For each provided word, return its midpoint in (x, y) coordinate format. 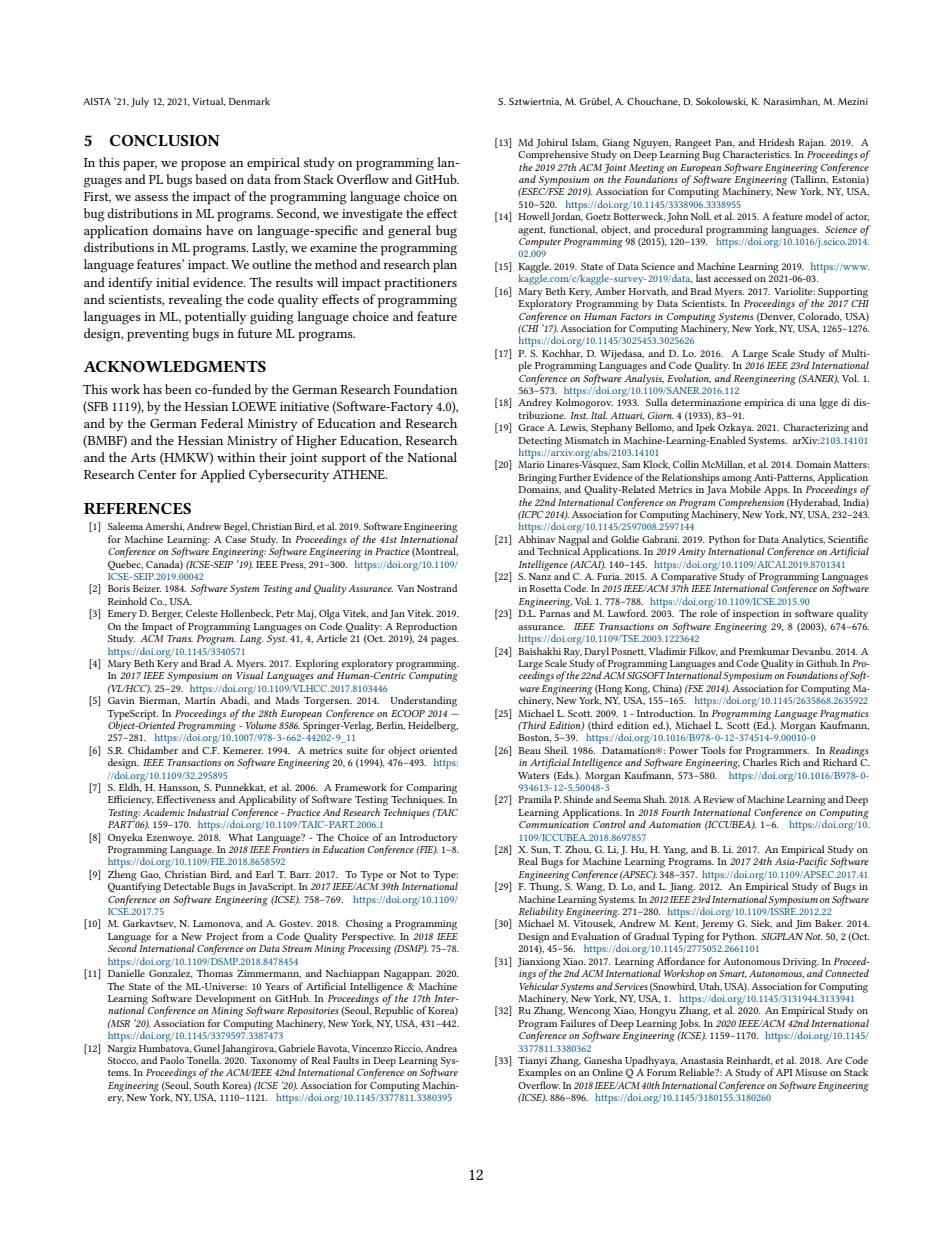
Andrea (441, 1048)
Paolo (172, 1060)
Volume (261, 725)
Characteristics (757, 154)
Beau (529, 750)
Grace (531, 427)
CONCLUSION (165, 140)
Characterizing (816, 428)
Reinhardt (749, 1060)
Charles (760, 761)
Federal (222, 423)
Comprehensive (553, 155)
